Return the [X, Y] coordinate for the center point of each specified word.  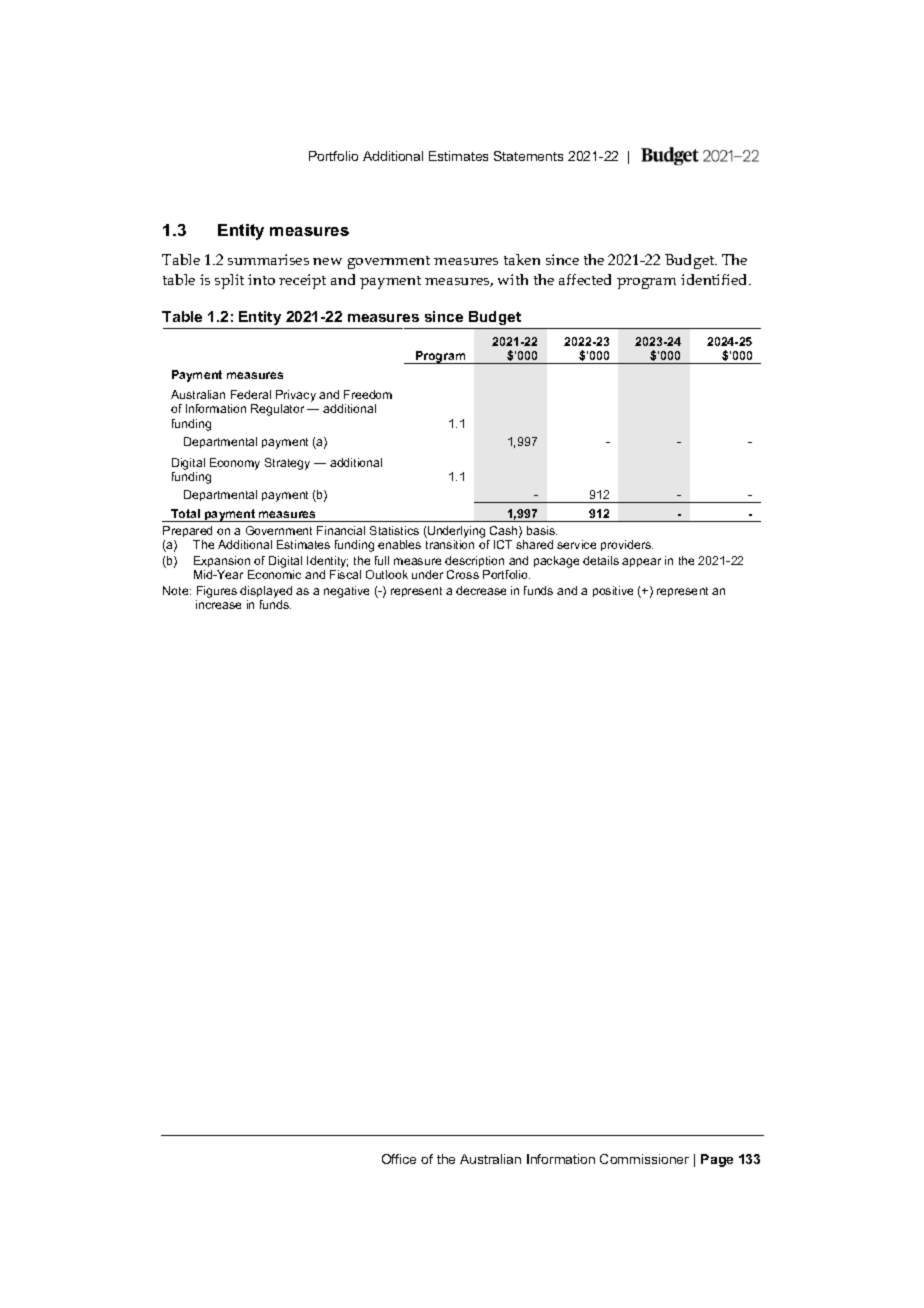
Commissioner [644, 1159]
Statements [528, 156]
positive [613, 591]
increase [218, 604]
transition [450, 544]
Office [399, 1159]
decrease [481, 590]
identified [715, 279]
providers [627, 545]
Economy [235, 464]
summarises [268, 259]
